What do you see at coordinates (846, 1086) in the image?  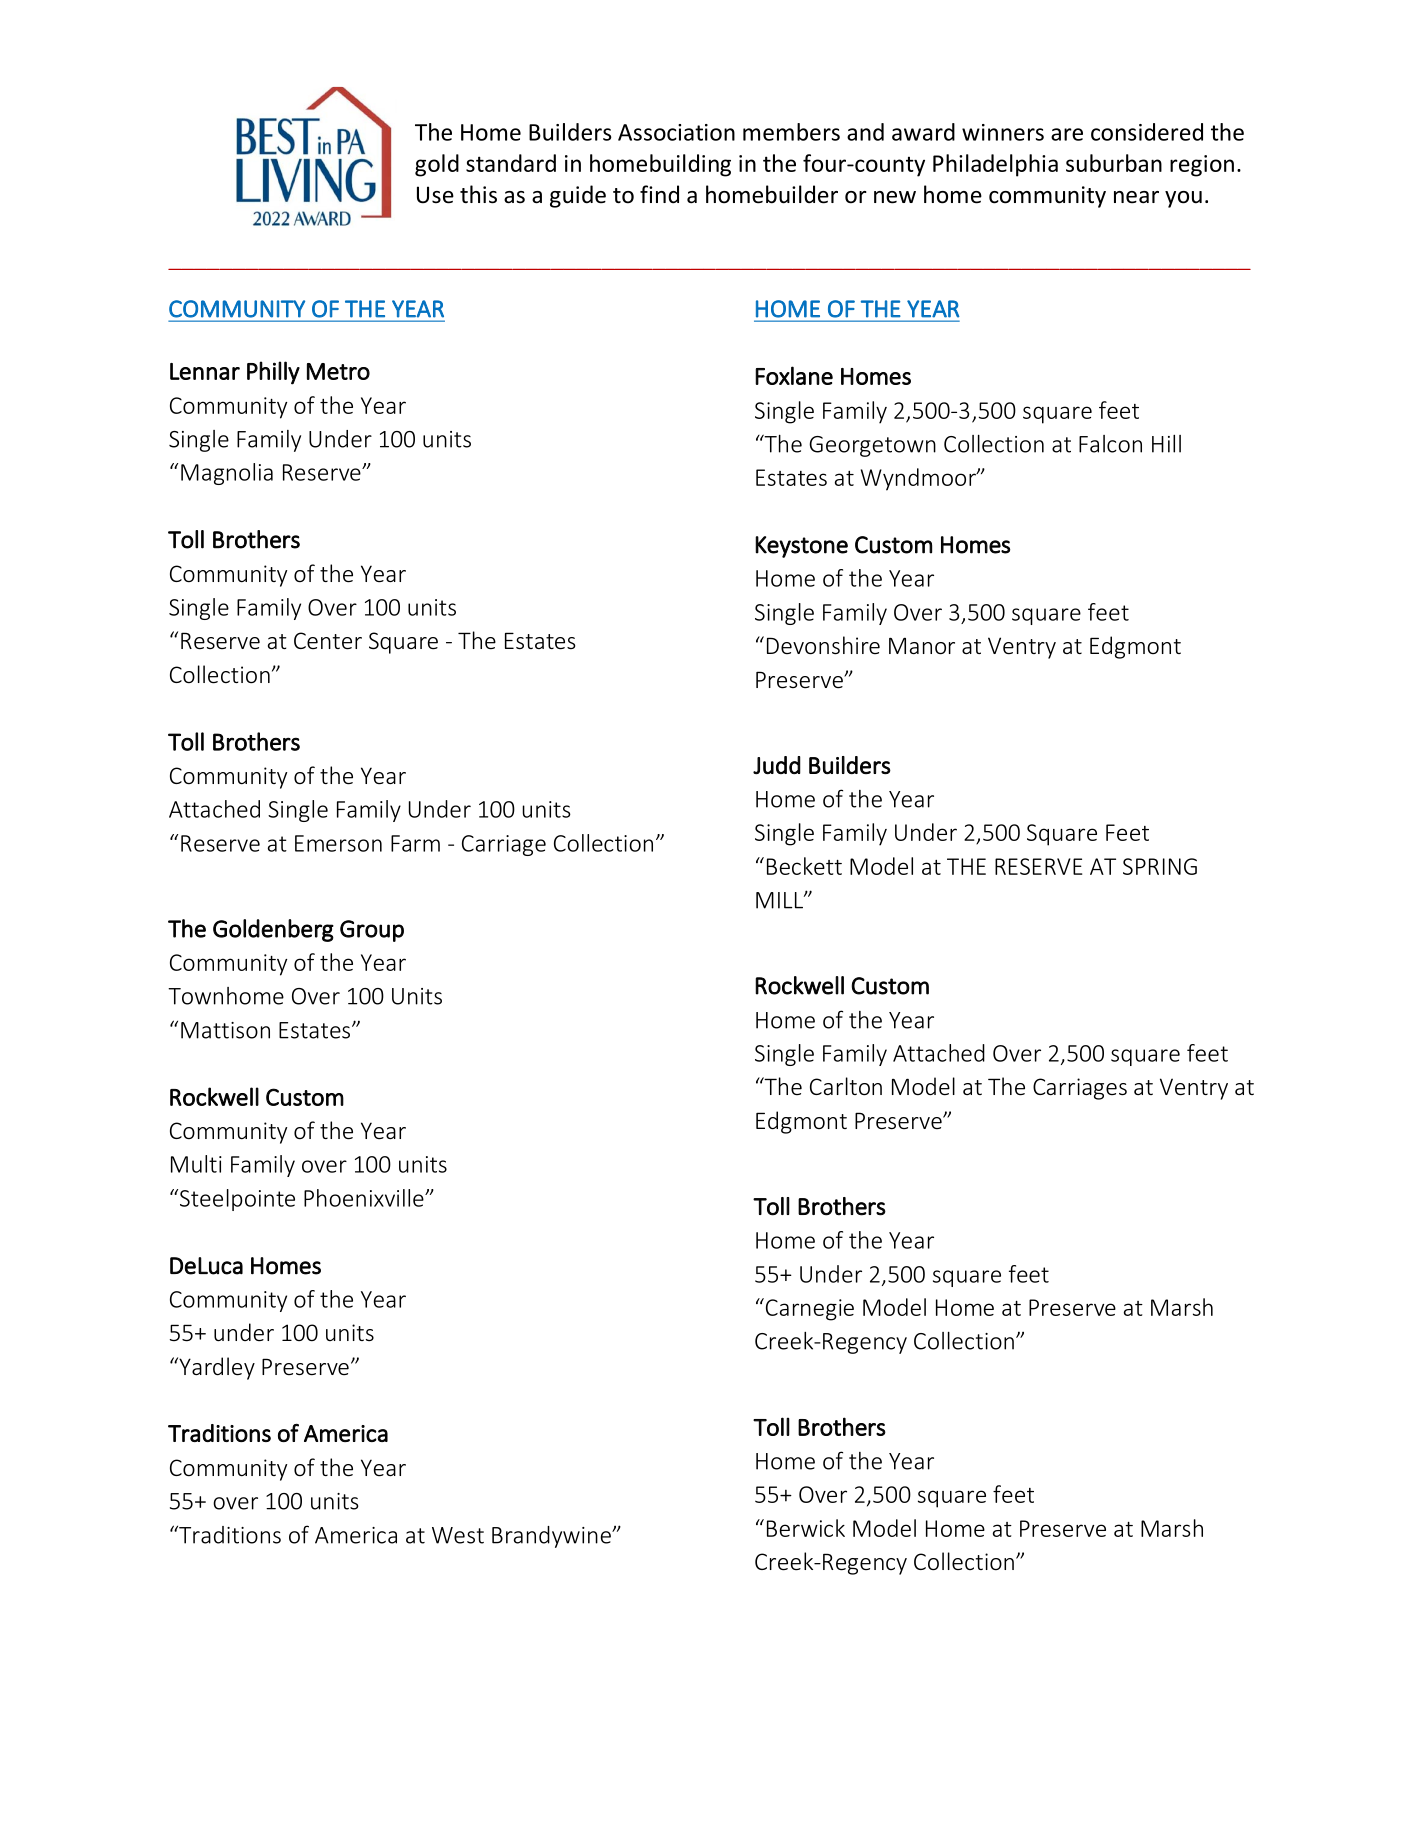 I see `Carlton` at bounding box center [846, 1086].
